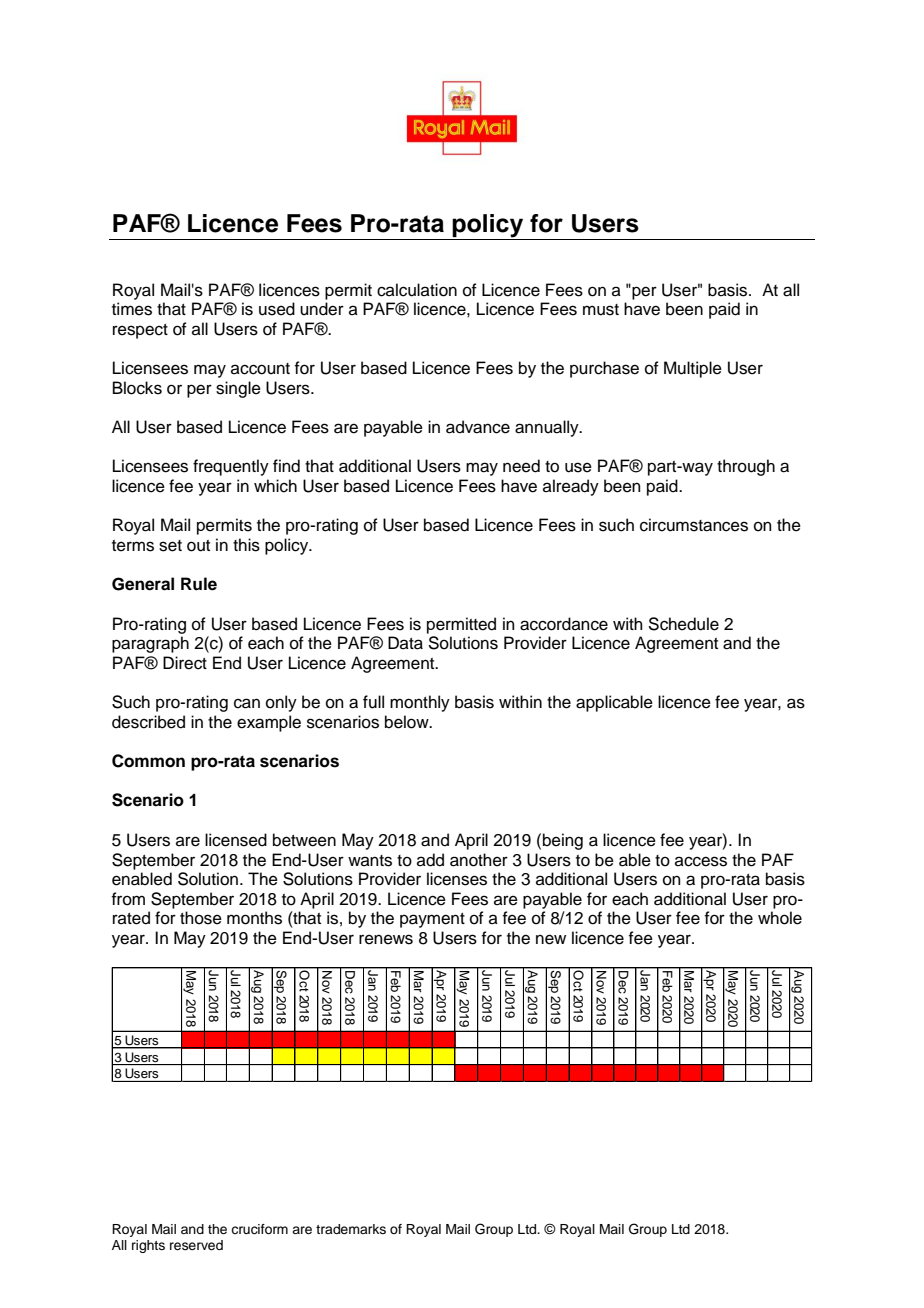 This image has height=1308, width=924. What do you see at coordinates (351, 1229) in the image?
I see `trademarks` at bounding box center [351, 1229].
